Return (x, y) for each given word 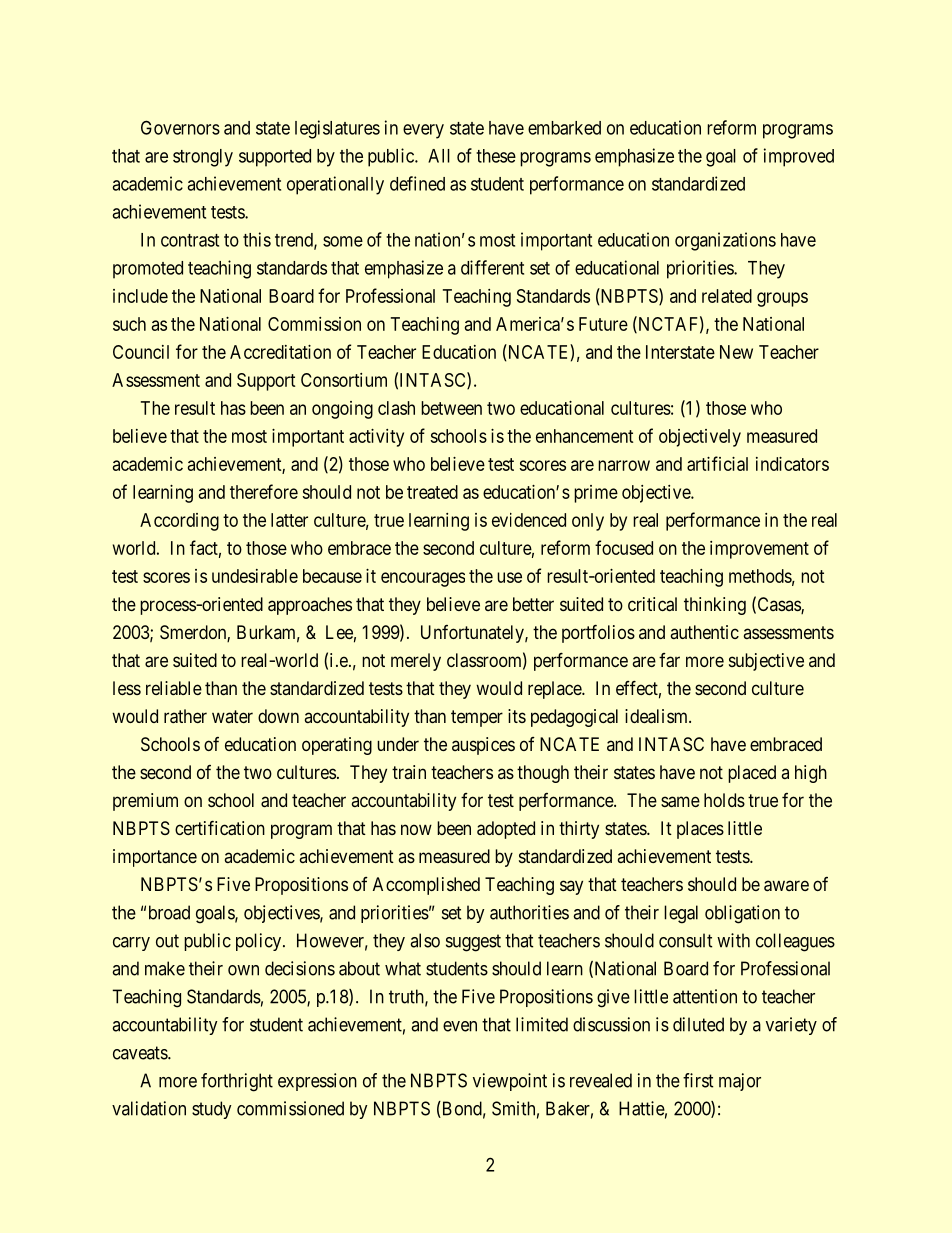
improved (799, 157)
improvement (759, 550)
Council (141, 352)
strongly (203, 158)
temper (477, 718)
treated (432, 492)
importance (155, 858)
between (451, 408)
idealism (657, 716)
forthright (237, 1082)
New (736, 352)
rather (185, 716)
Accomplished (426, 886)
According (179, 522)
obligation (742, 914)
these (496, 156)
